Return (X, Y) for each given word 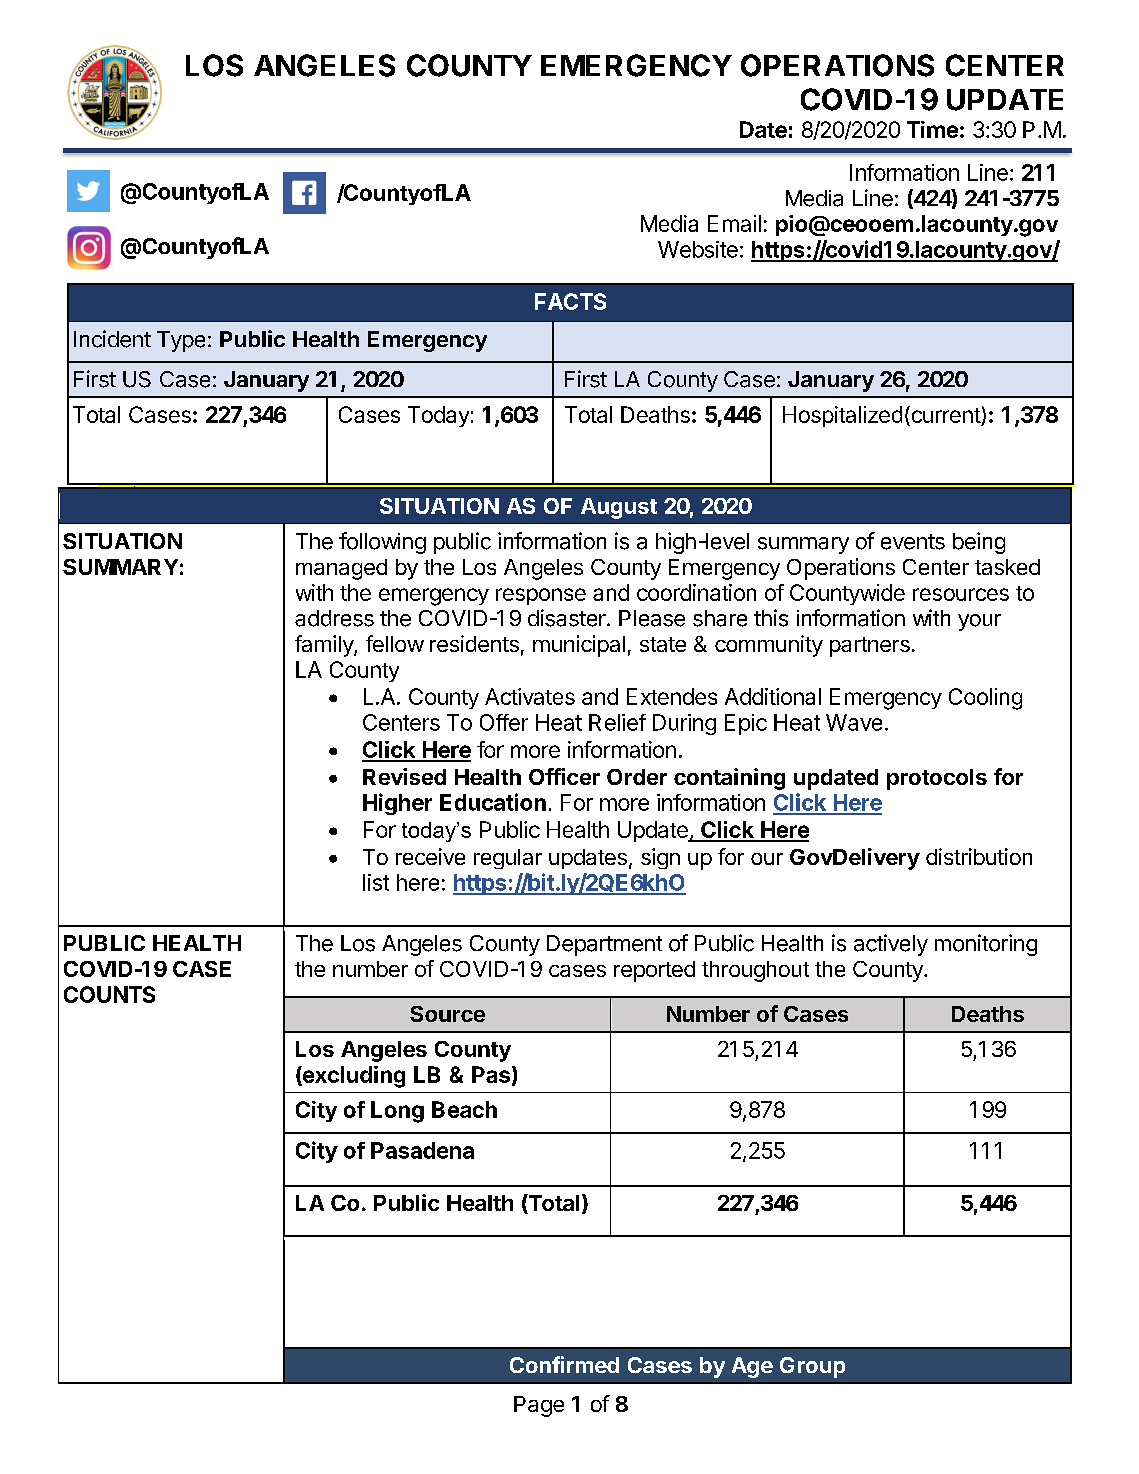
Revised (404, 776)
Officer (564, 776)
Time (932, 129)
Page (539, 1406)
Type (181, 341)
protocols (937, 779)
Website (698, 249)
